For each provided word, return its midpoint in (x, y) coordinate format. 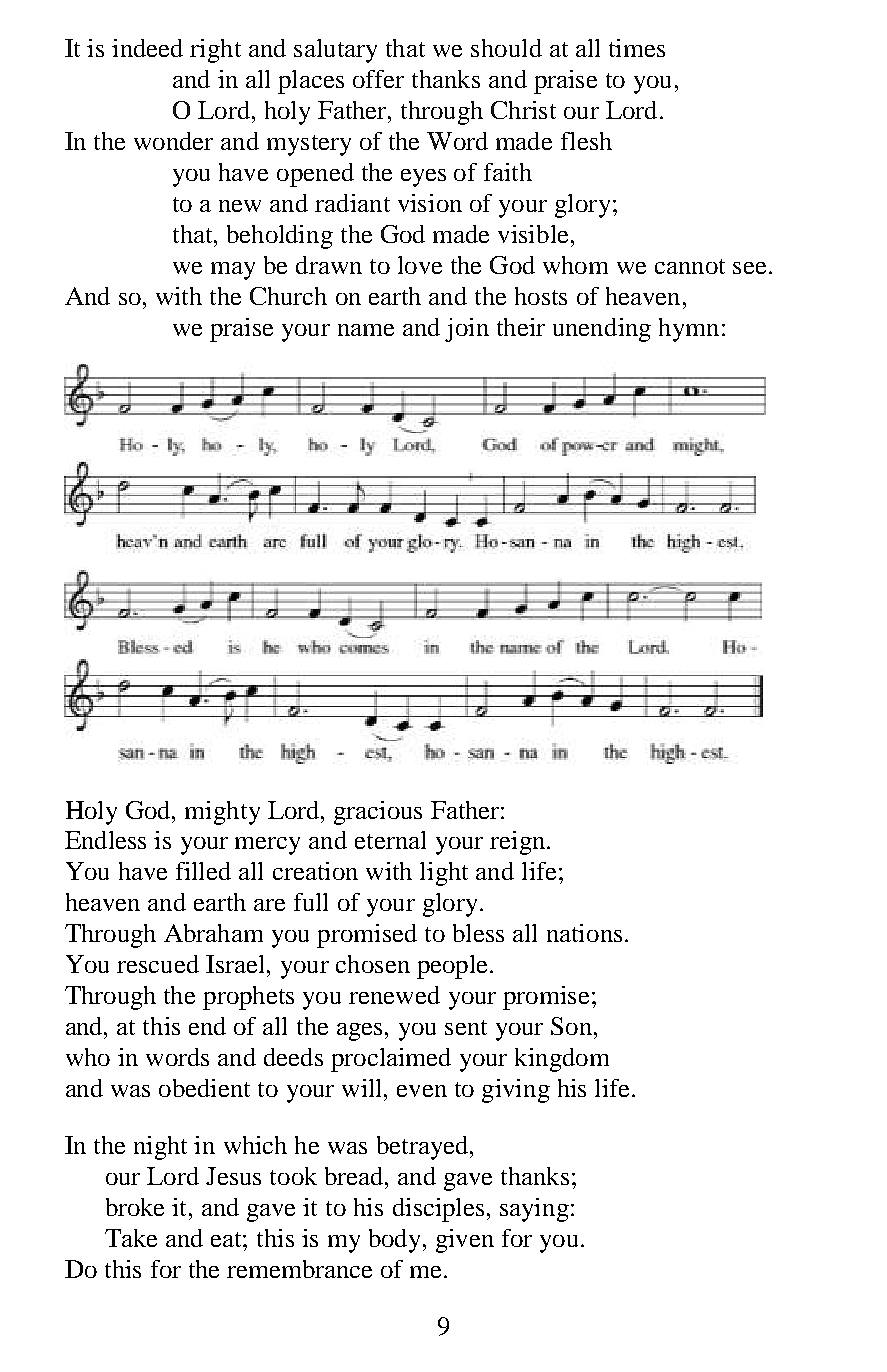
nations (584, 933)
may (233, 271)
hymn (689, 330)
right (215, 51)
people (452, 967)
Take (131, 1238)
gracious (378, 813)
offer (378, 79)
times (637, 48)
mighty (222, 813)
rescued (158, 964)
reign (517, 843)
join (467, 330)
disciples (438, 1210)
